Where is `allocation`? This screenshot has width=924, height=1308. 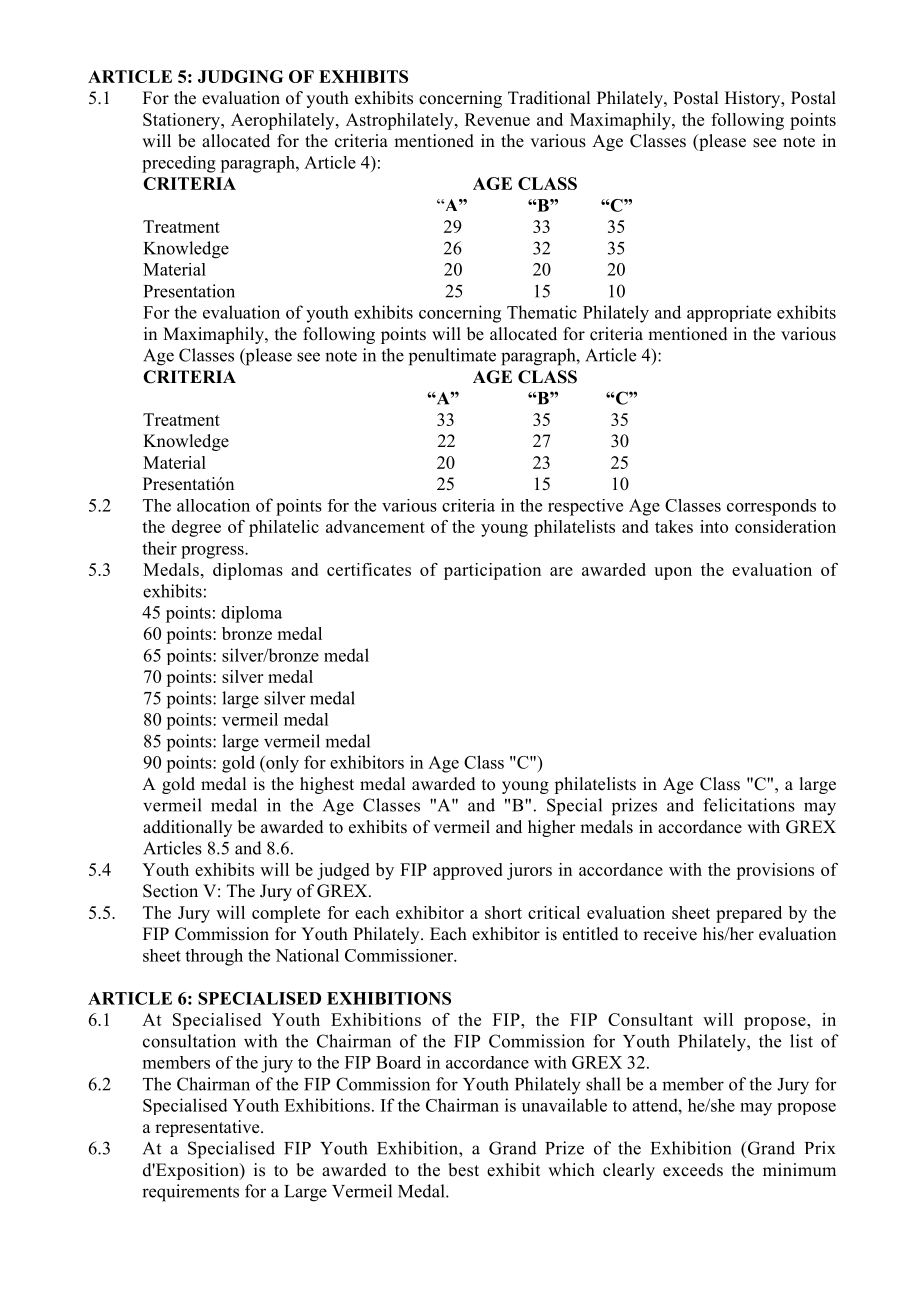
allocation is located at coordinates (213, 505).
